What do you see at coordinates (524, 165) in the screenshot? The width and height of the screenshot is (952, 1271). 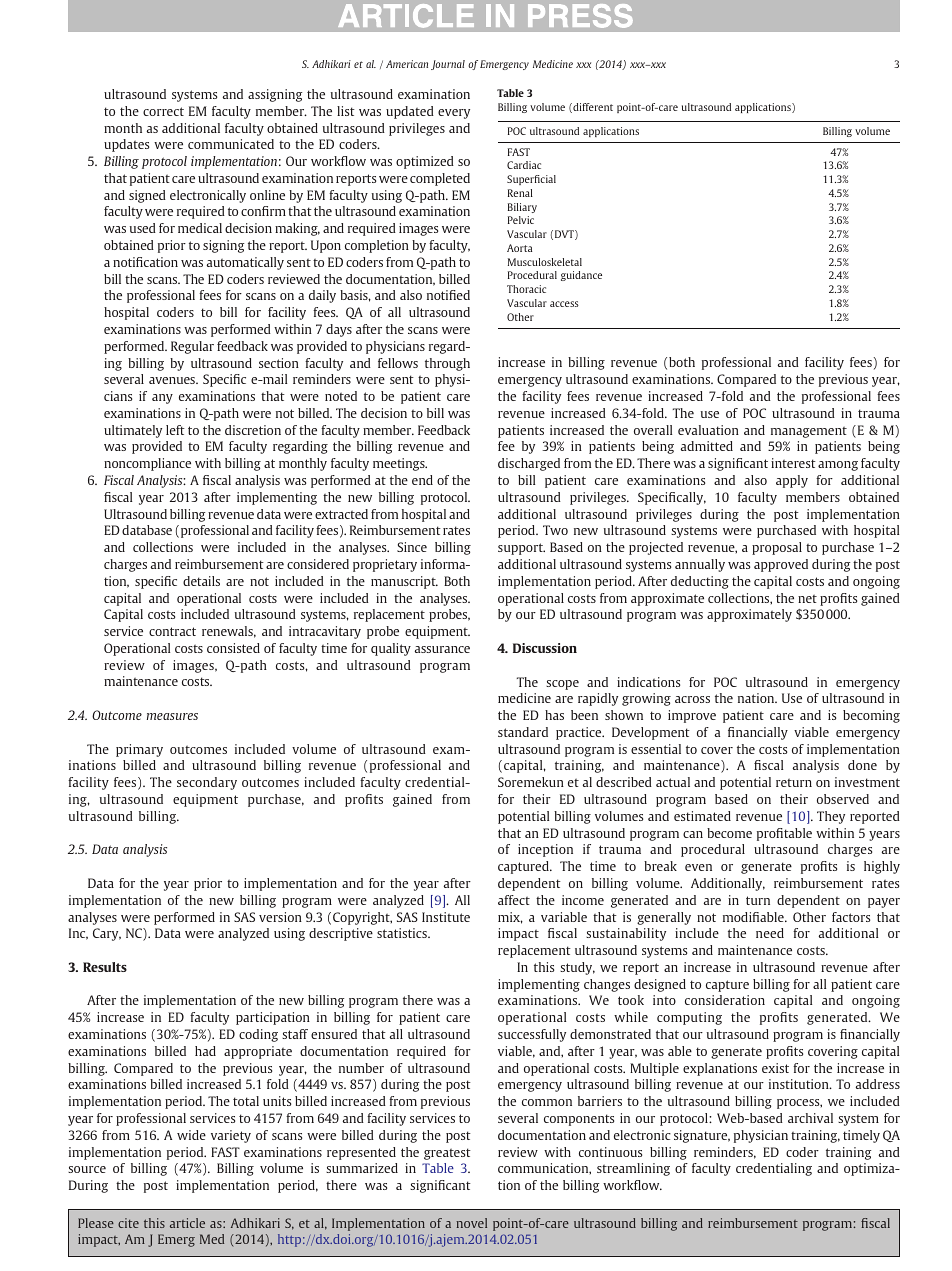 I see `Cardiac` at bounding box center [524, 165].
